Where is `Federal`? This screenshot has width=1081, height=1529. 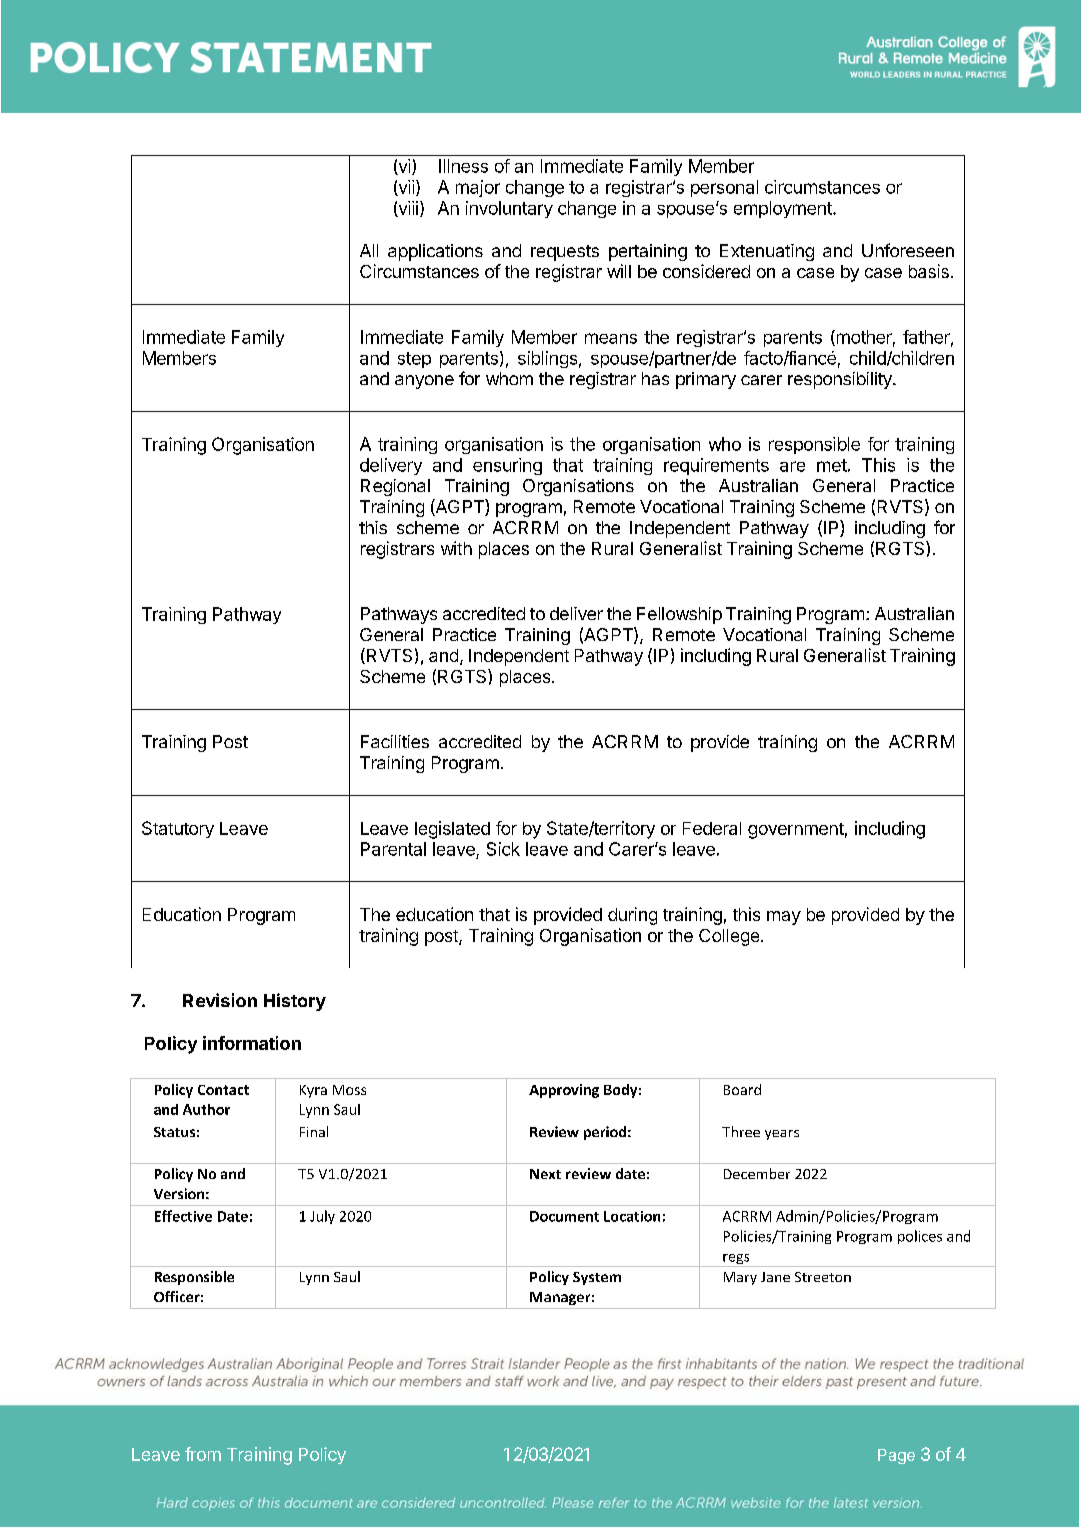
Federal is located at coordinates (712, 828).
